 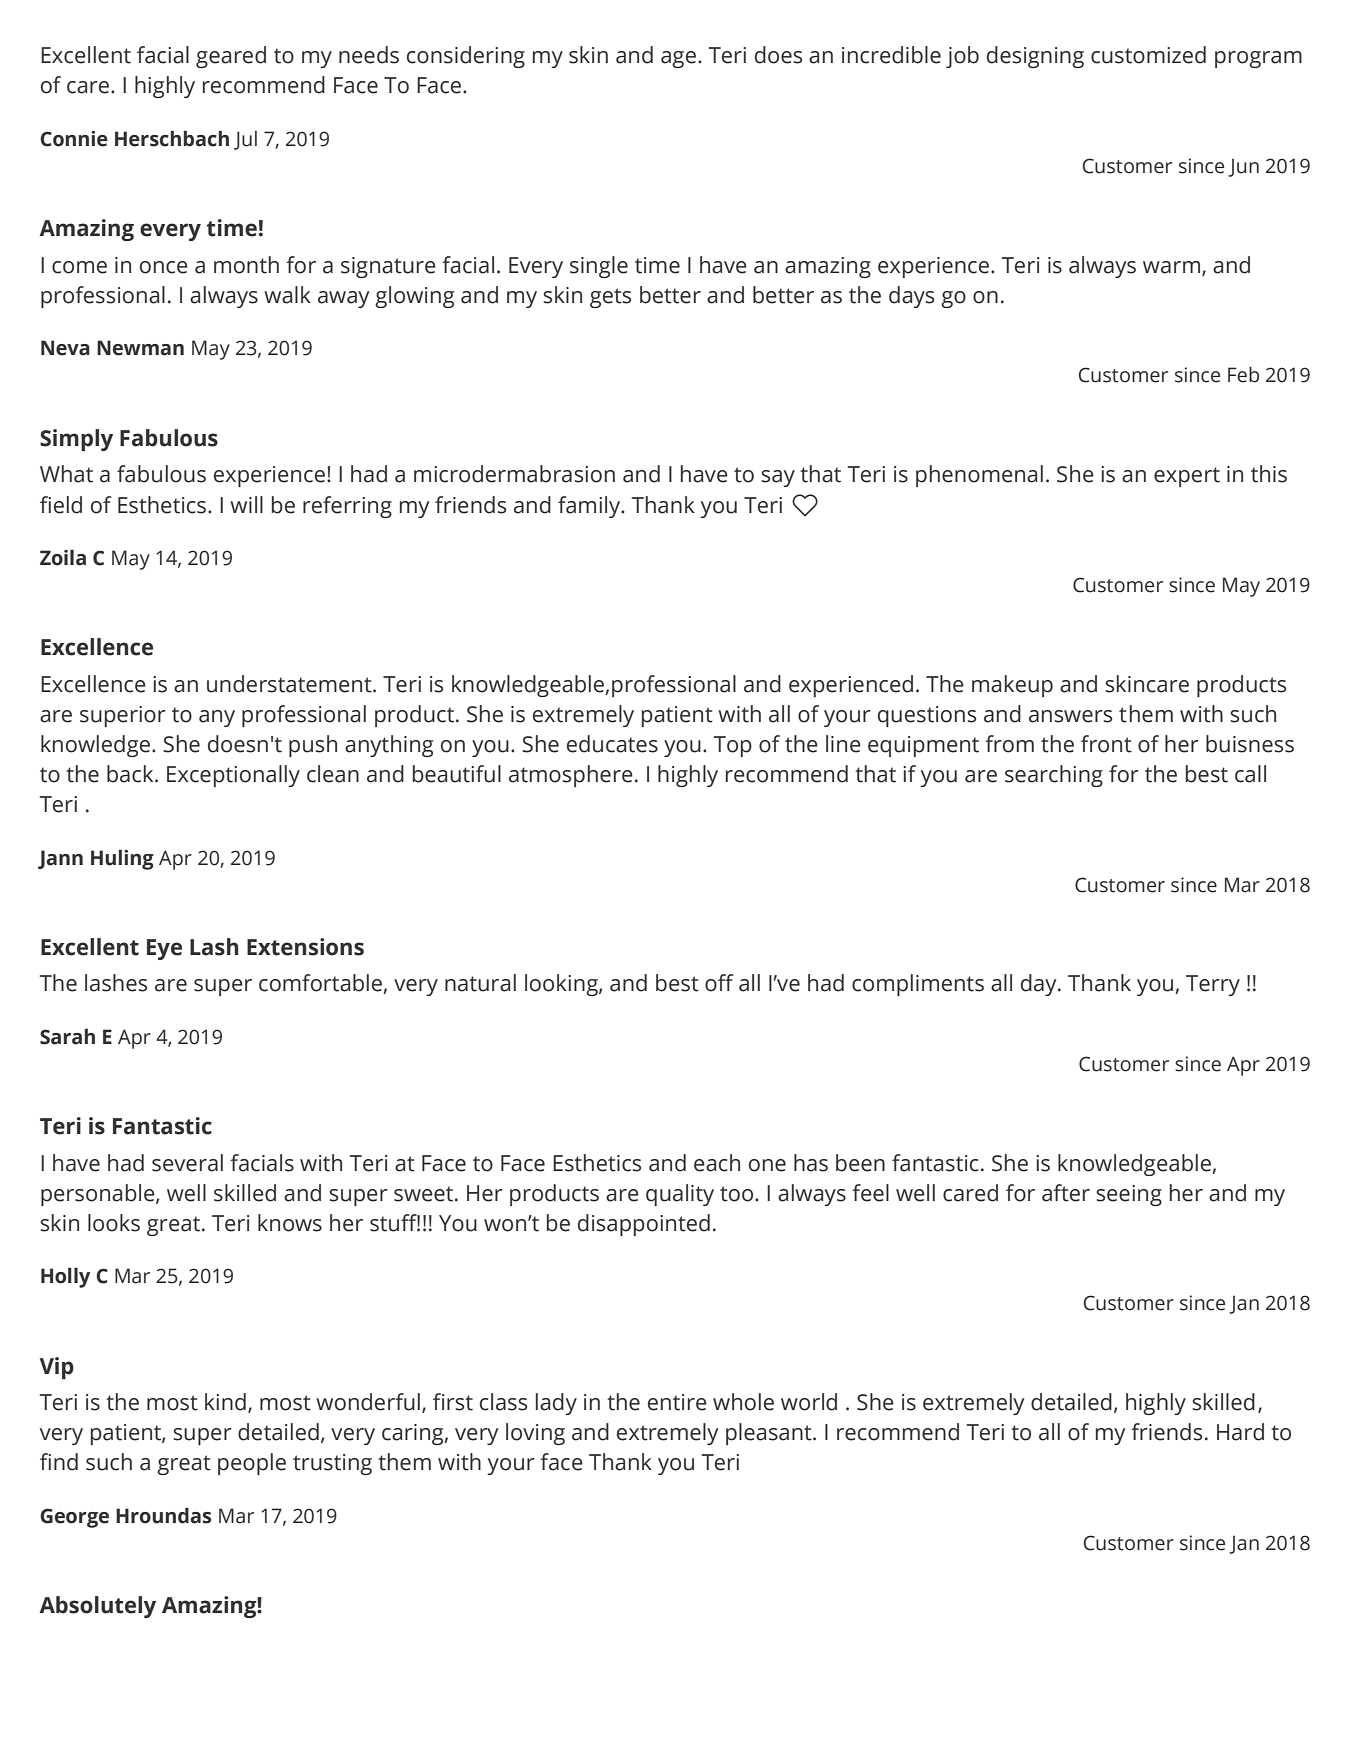 I want to click on seeing, so click(x=1129, y=1195).
